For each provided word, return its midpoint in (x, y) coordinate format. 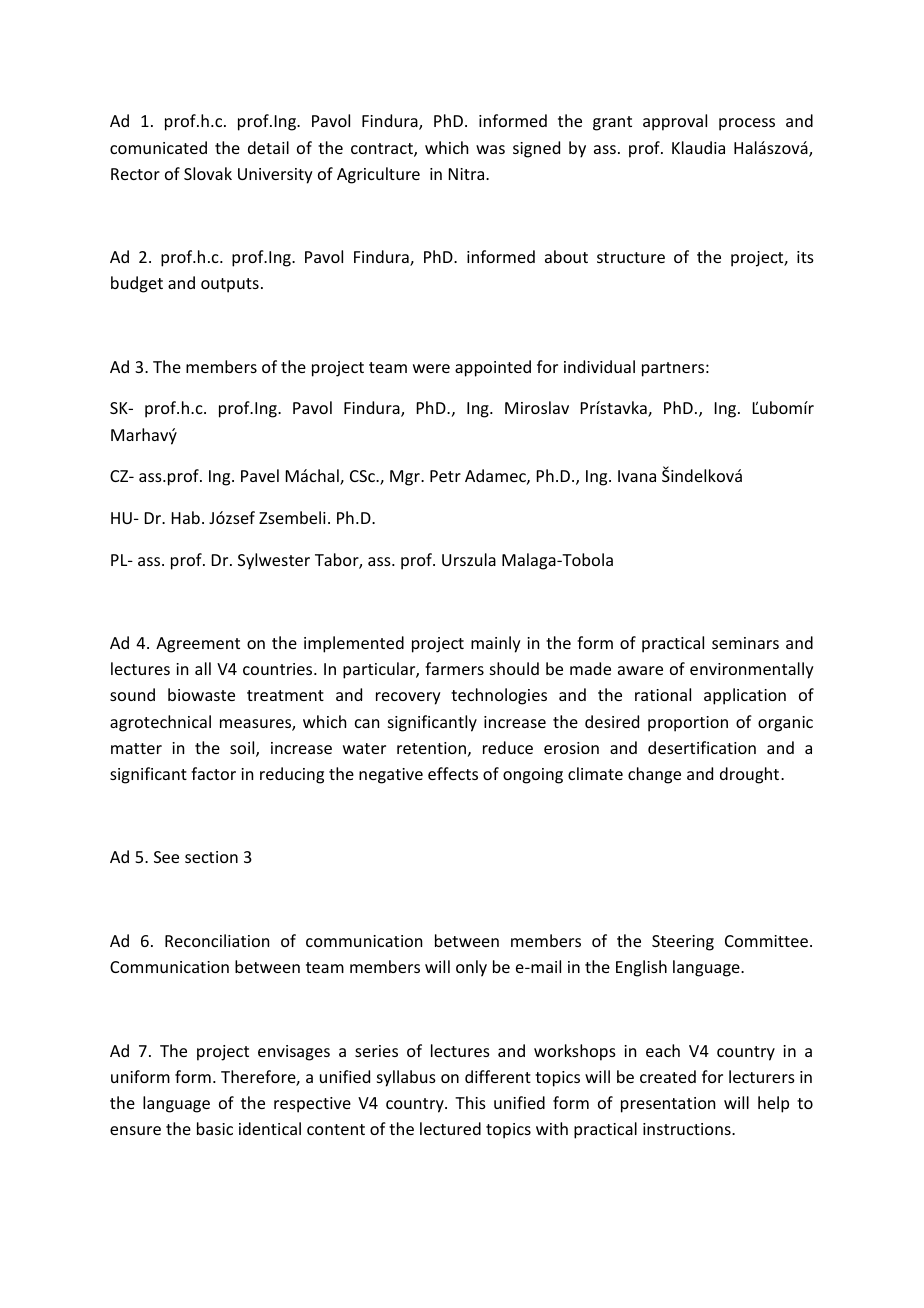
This (470, 1102)
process (747, 124)
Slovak (208, 173)
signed (536, 149)
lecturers (762, 1076)
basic (215, 1128)
